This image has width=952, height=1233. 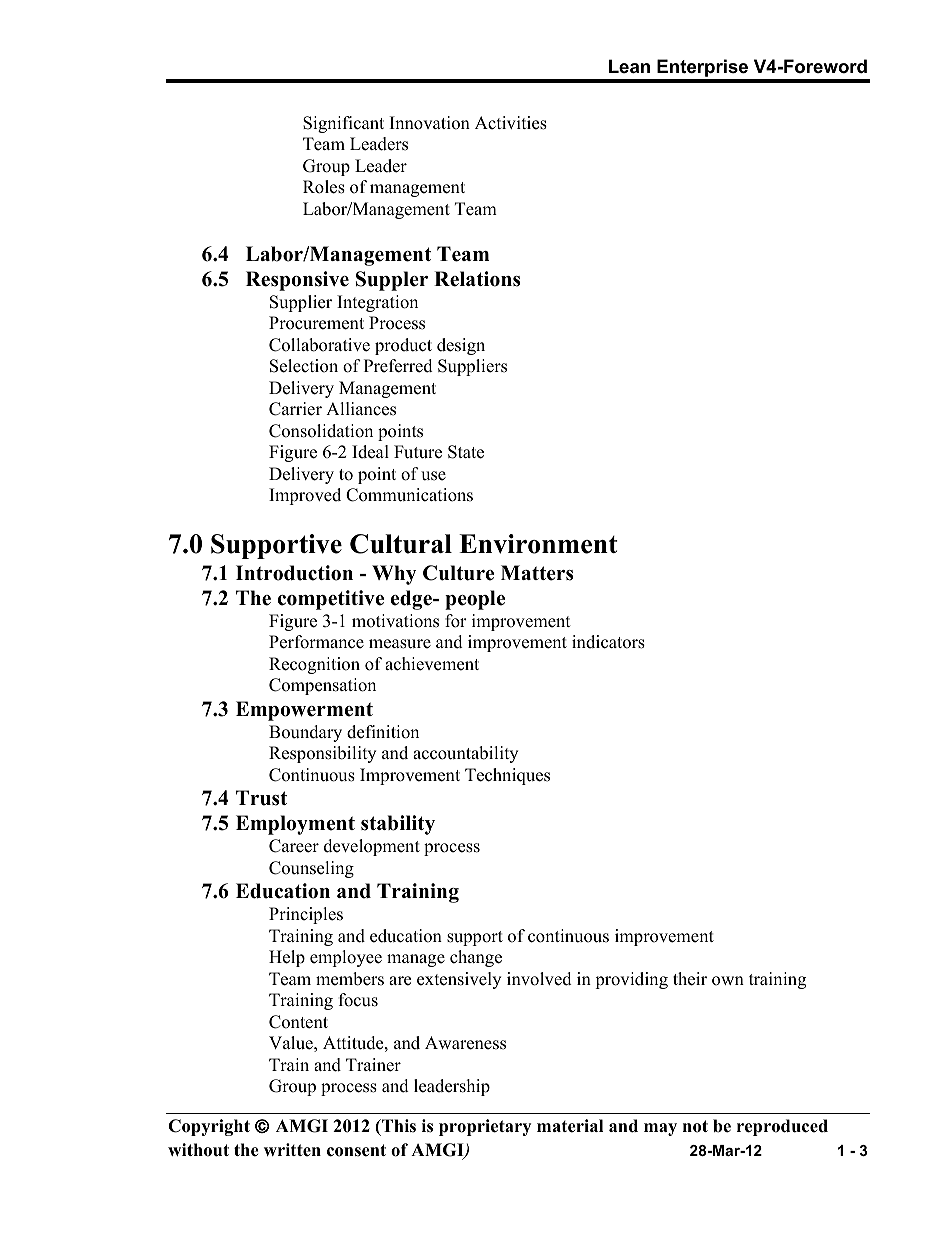 I want to click on Environment, so click(x=538, y=544).
